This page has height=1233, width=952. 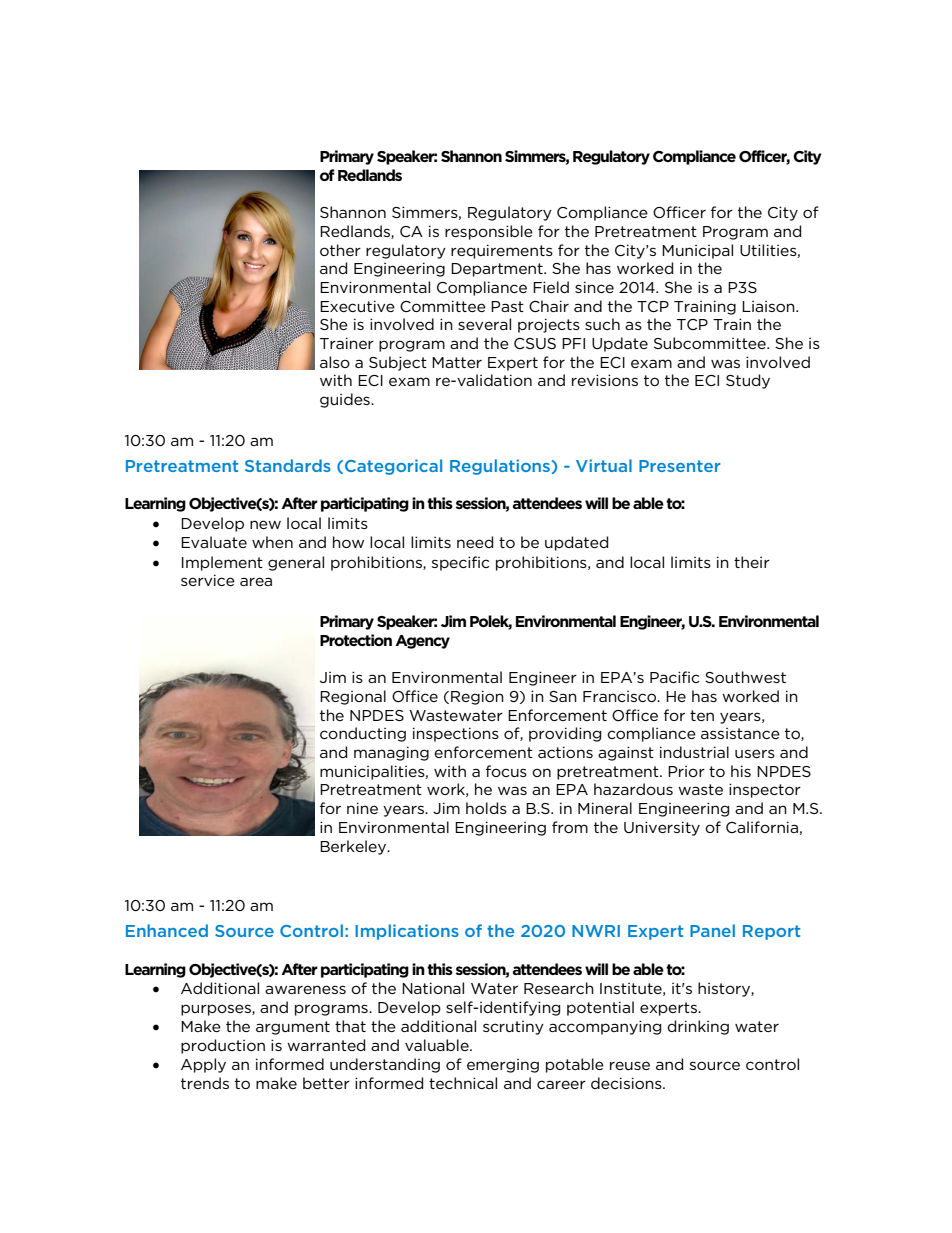 What do you see at coordinates (256, 581) in the page?
I see `area` at bounding box center [256, 581].
